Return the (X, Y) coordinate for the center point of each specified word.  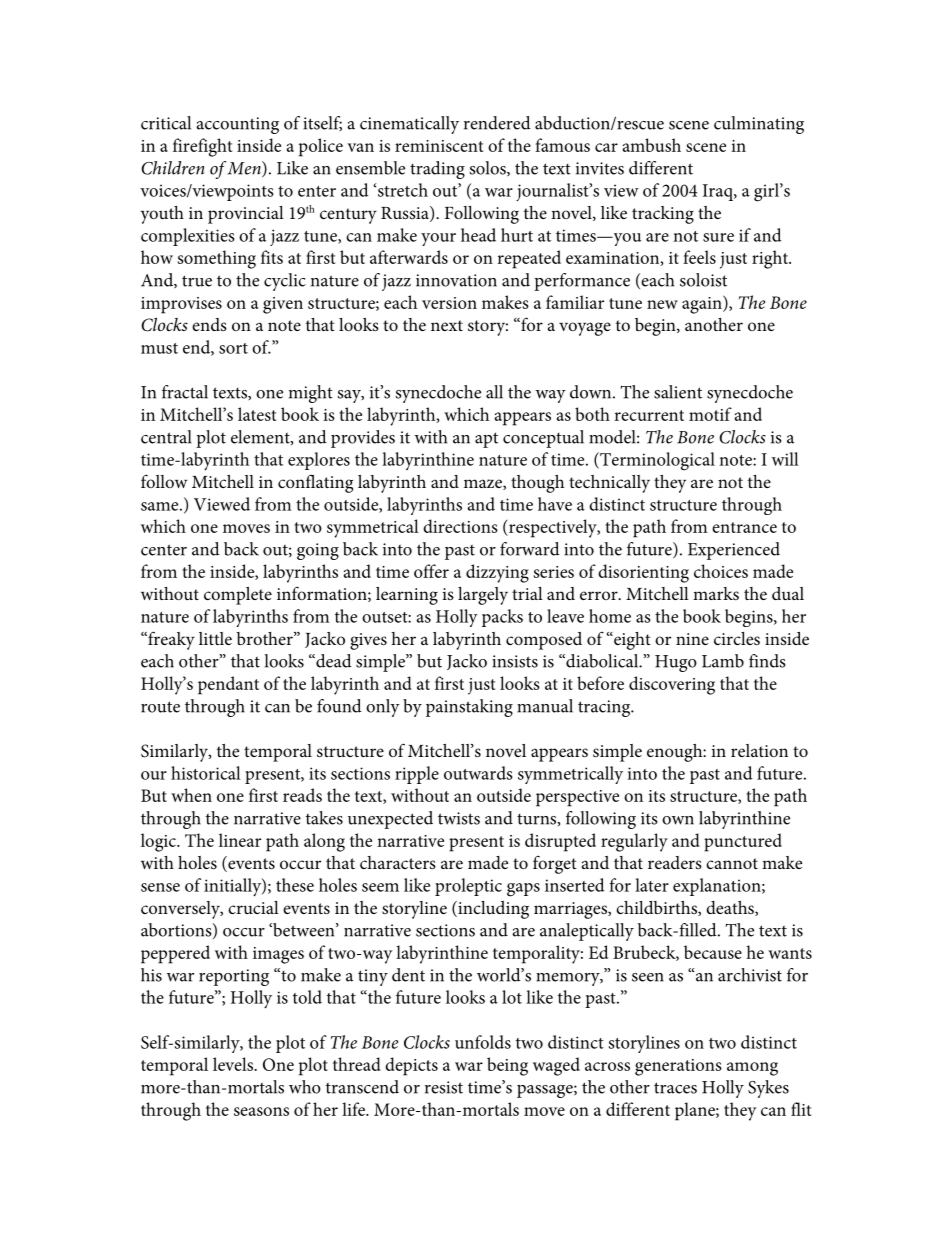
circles (737, 638)
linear (240, 840)
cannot (732, 863)
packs (502, 618)
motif (710, 414)
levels (234, 1064)
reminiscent (439, 146)
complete (238, 596)
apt (486, 440)
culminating (759, 125)
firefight (202, 147)
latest (257, 414)
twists (459, 818)
